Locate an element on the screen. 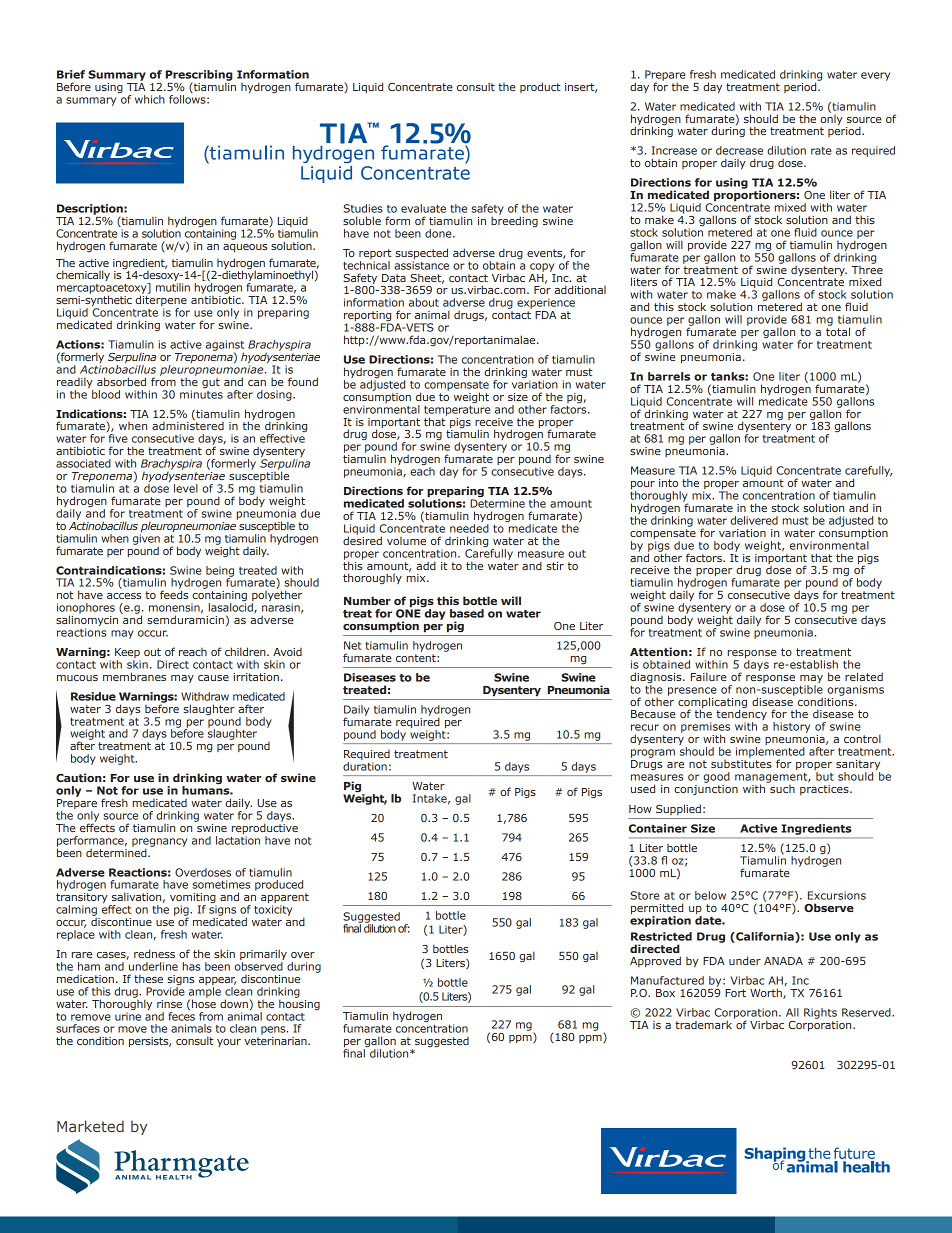 The height and width of the screenshot is (1233, 952). pregnancy is located at coordinates (159, 843).
